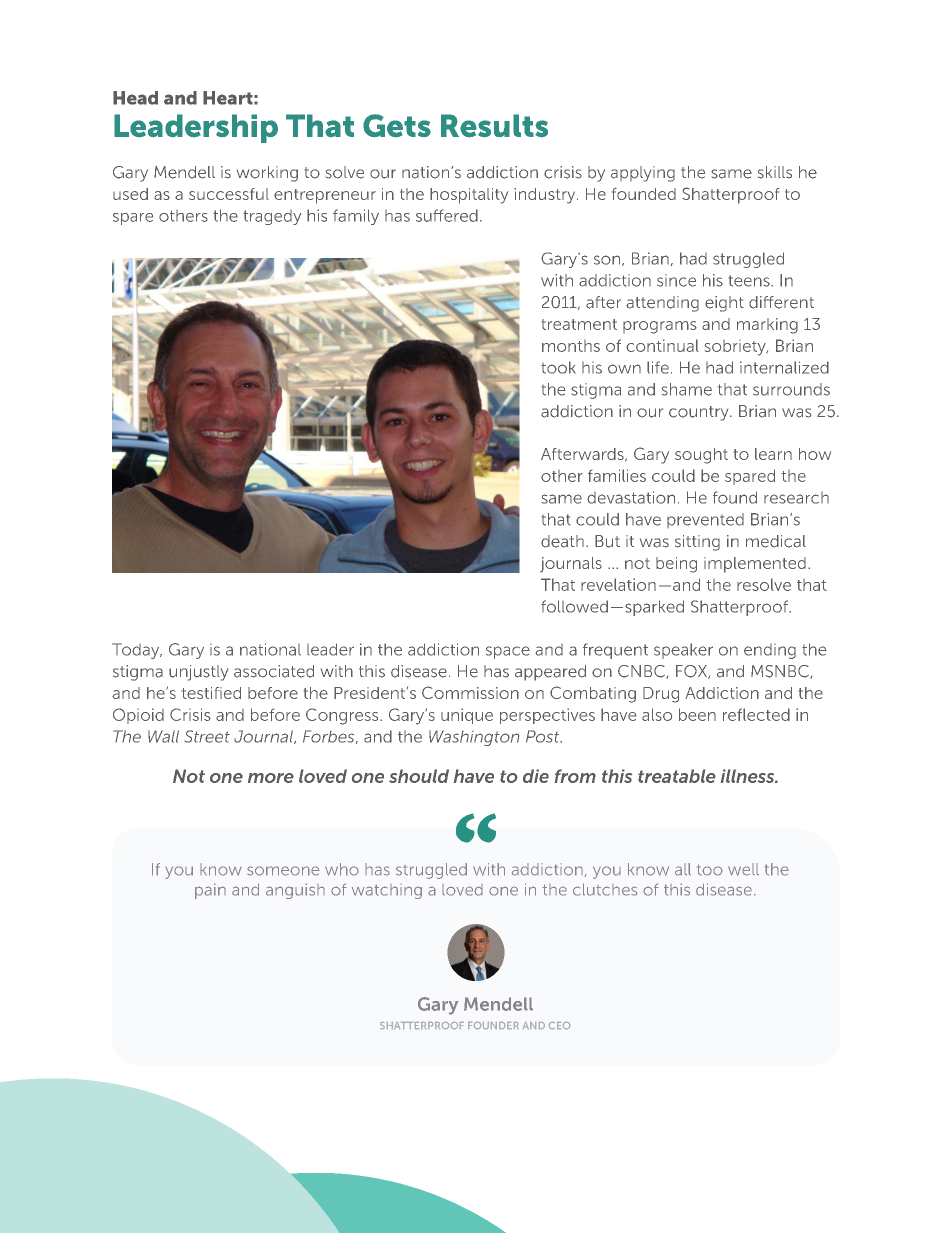 The image size is (952, 1233). Describe the element at coordinates (467, 716) in the document. I see `unique` at that location.
